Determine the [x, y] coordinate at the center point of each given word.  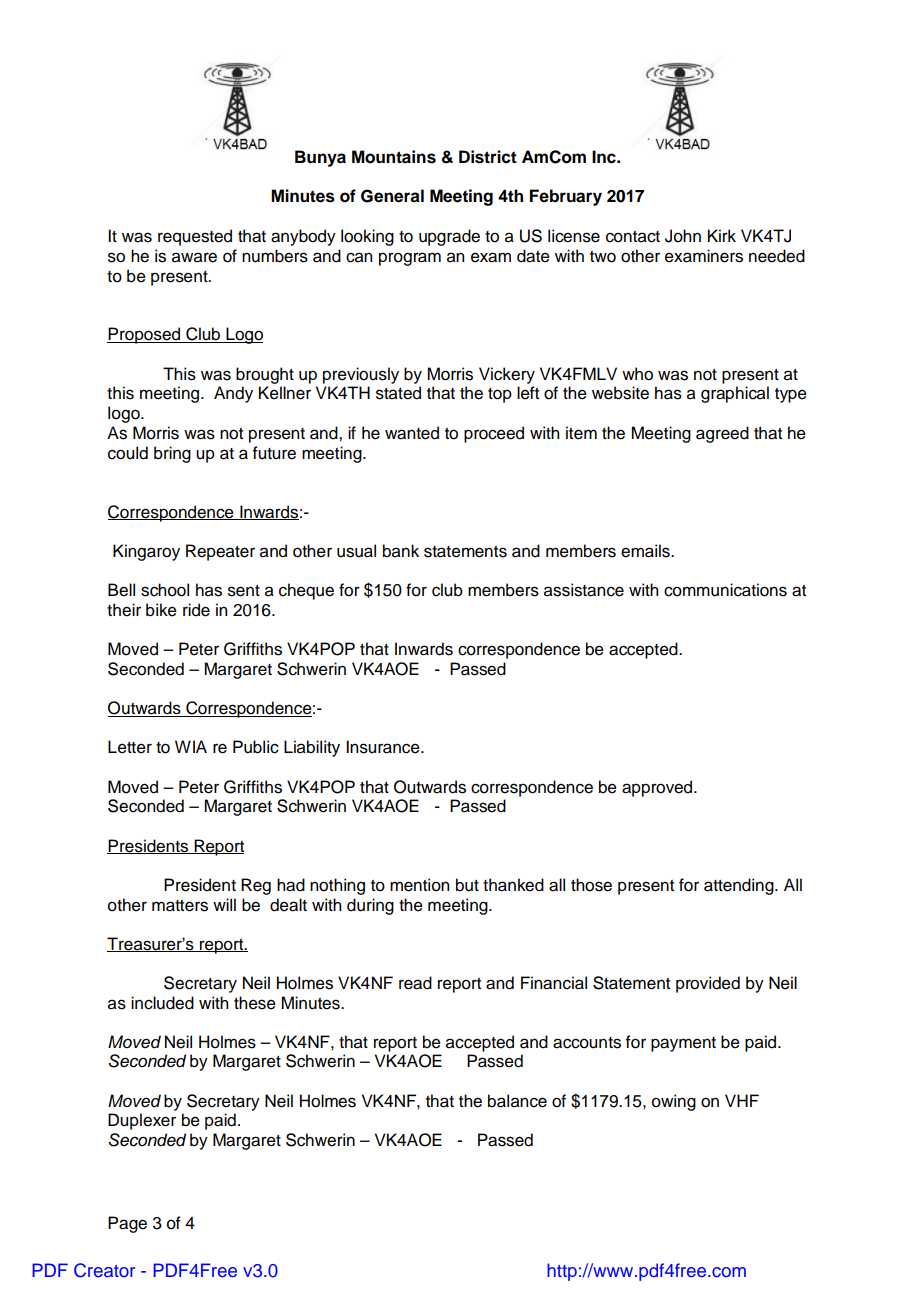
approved [658, 788]
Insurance [384, 747]
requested [195, 237]
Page [127, 1224]
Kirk [722, 235]
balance [517, 1101]
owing [674, 1102]
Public [256, 747]
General [392, 196]
